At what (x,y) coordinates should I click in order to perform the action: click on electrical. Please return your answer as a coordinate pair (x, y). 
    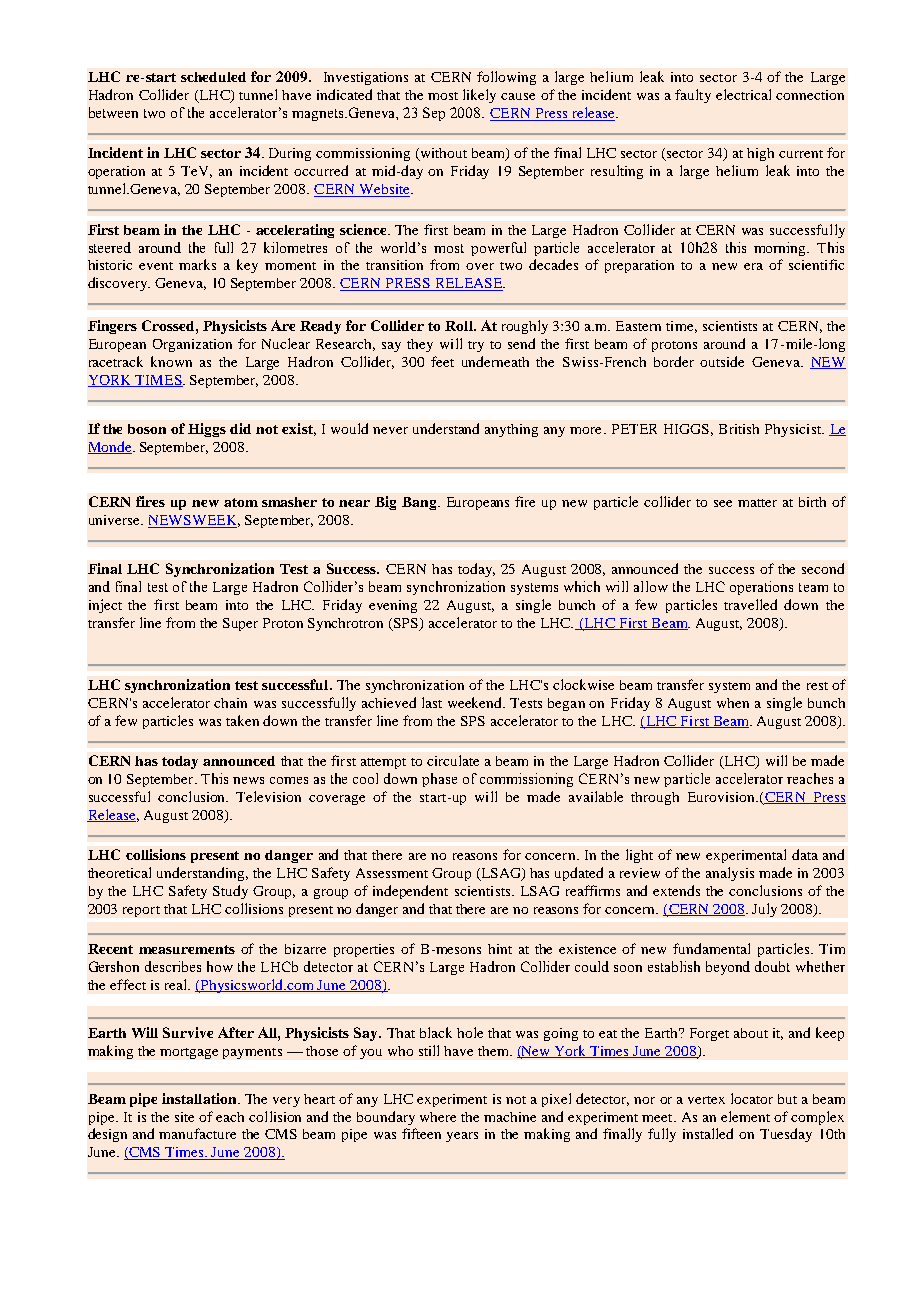
    Looking at the image, I should click on (743, 94).
